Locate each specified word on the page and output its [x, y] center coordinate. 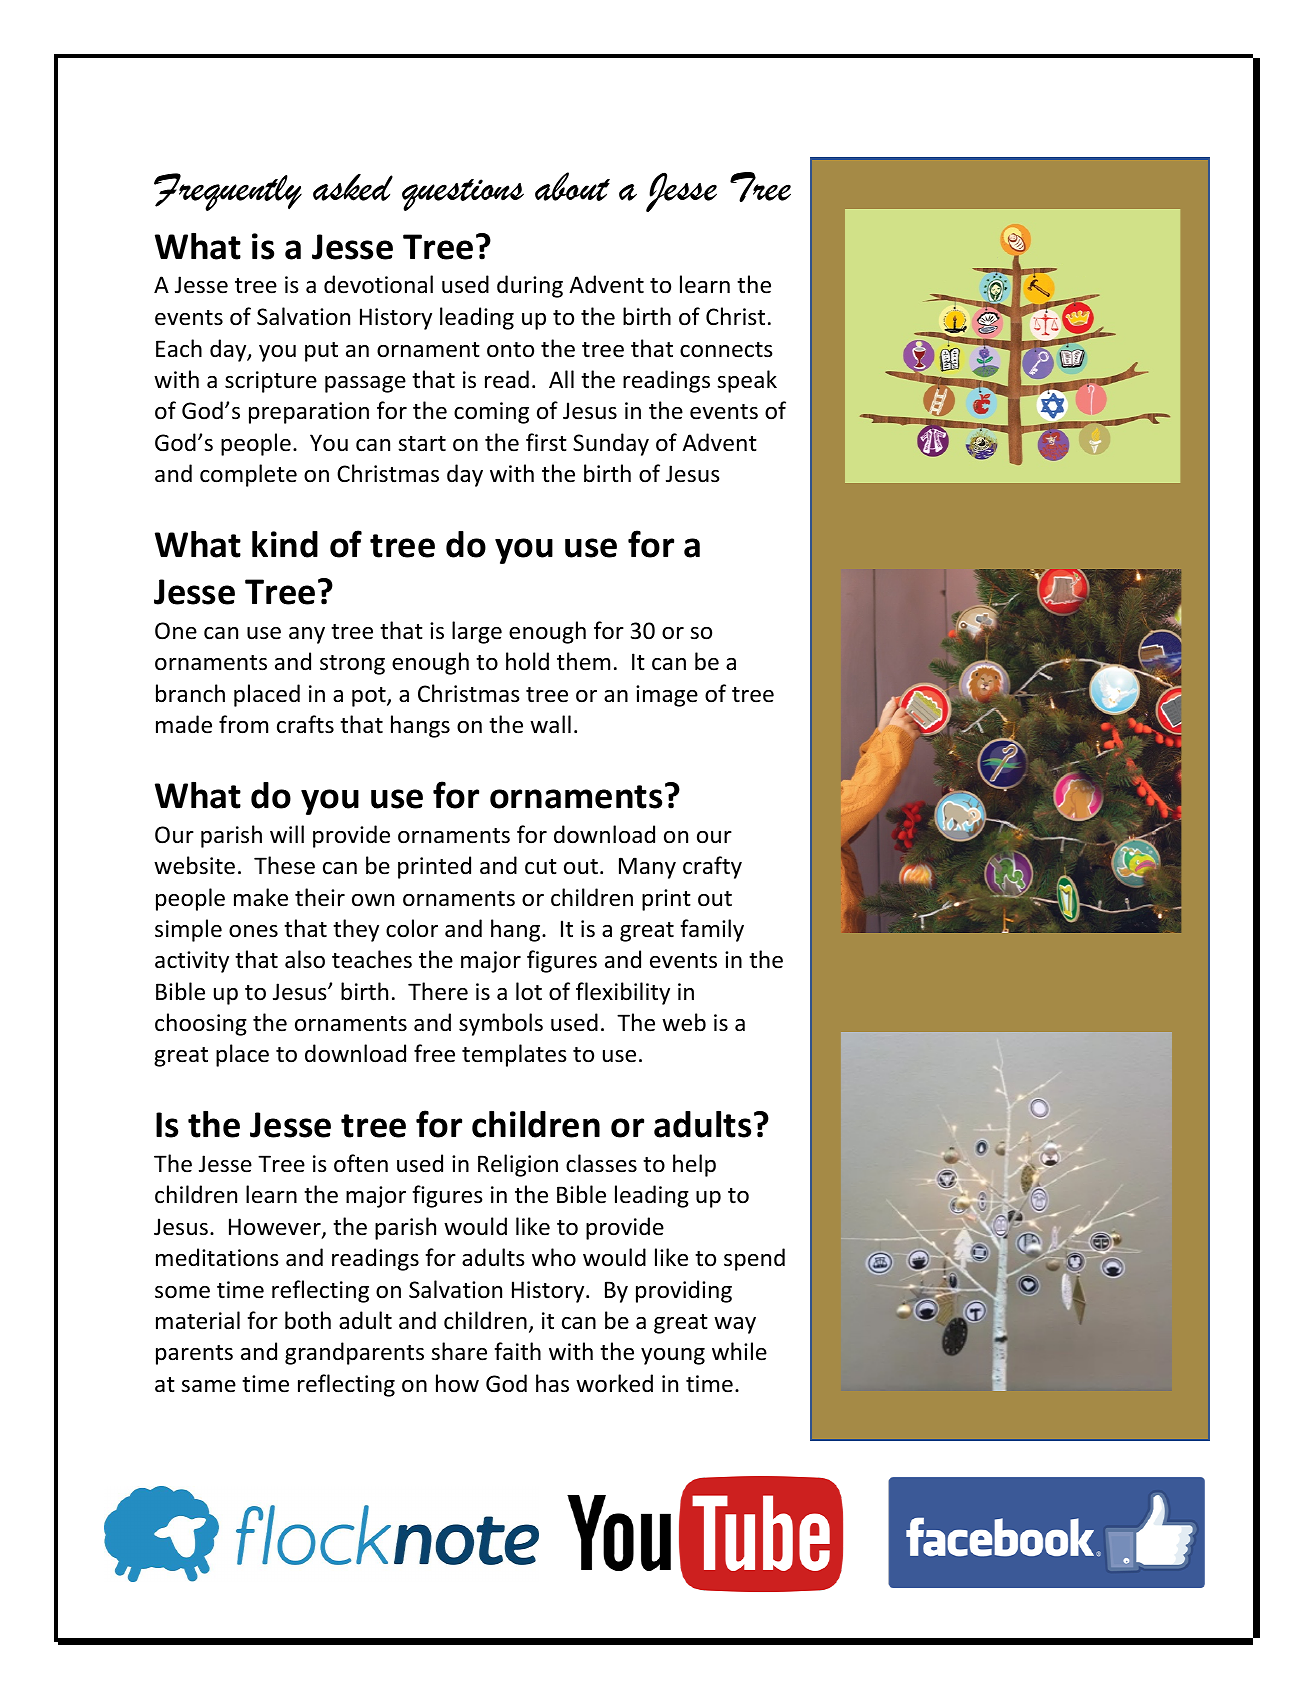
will [287, 834]
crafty [712, 867]
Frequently [228, 192]
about [572, 186]
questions [463, 195]
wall [550, 724]
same [208, 1386]
